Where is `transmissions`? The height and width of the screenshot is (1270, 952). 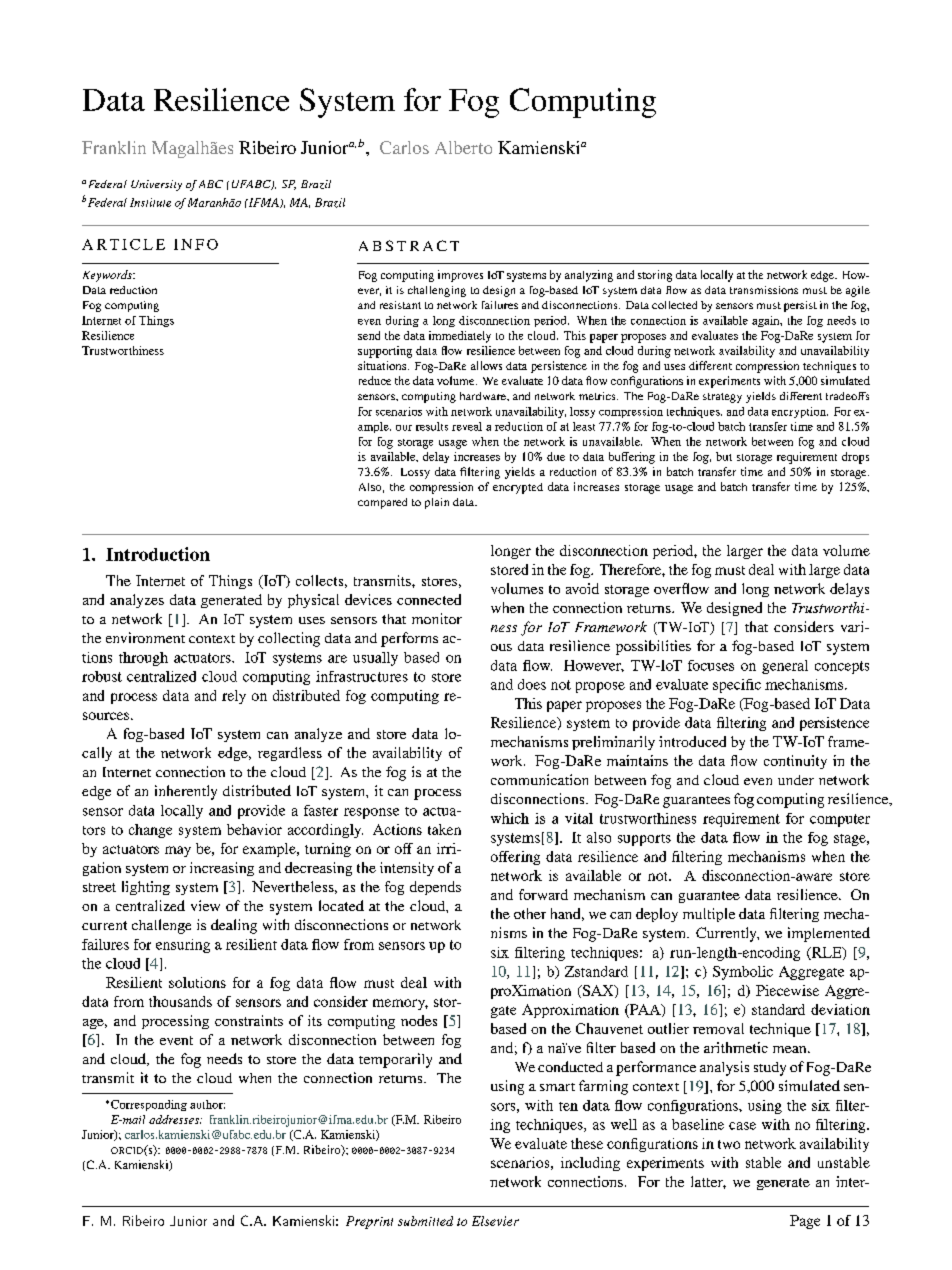
transmissions is located at coordinates (764, 290).
